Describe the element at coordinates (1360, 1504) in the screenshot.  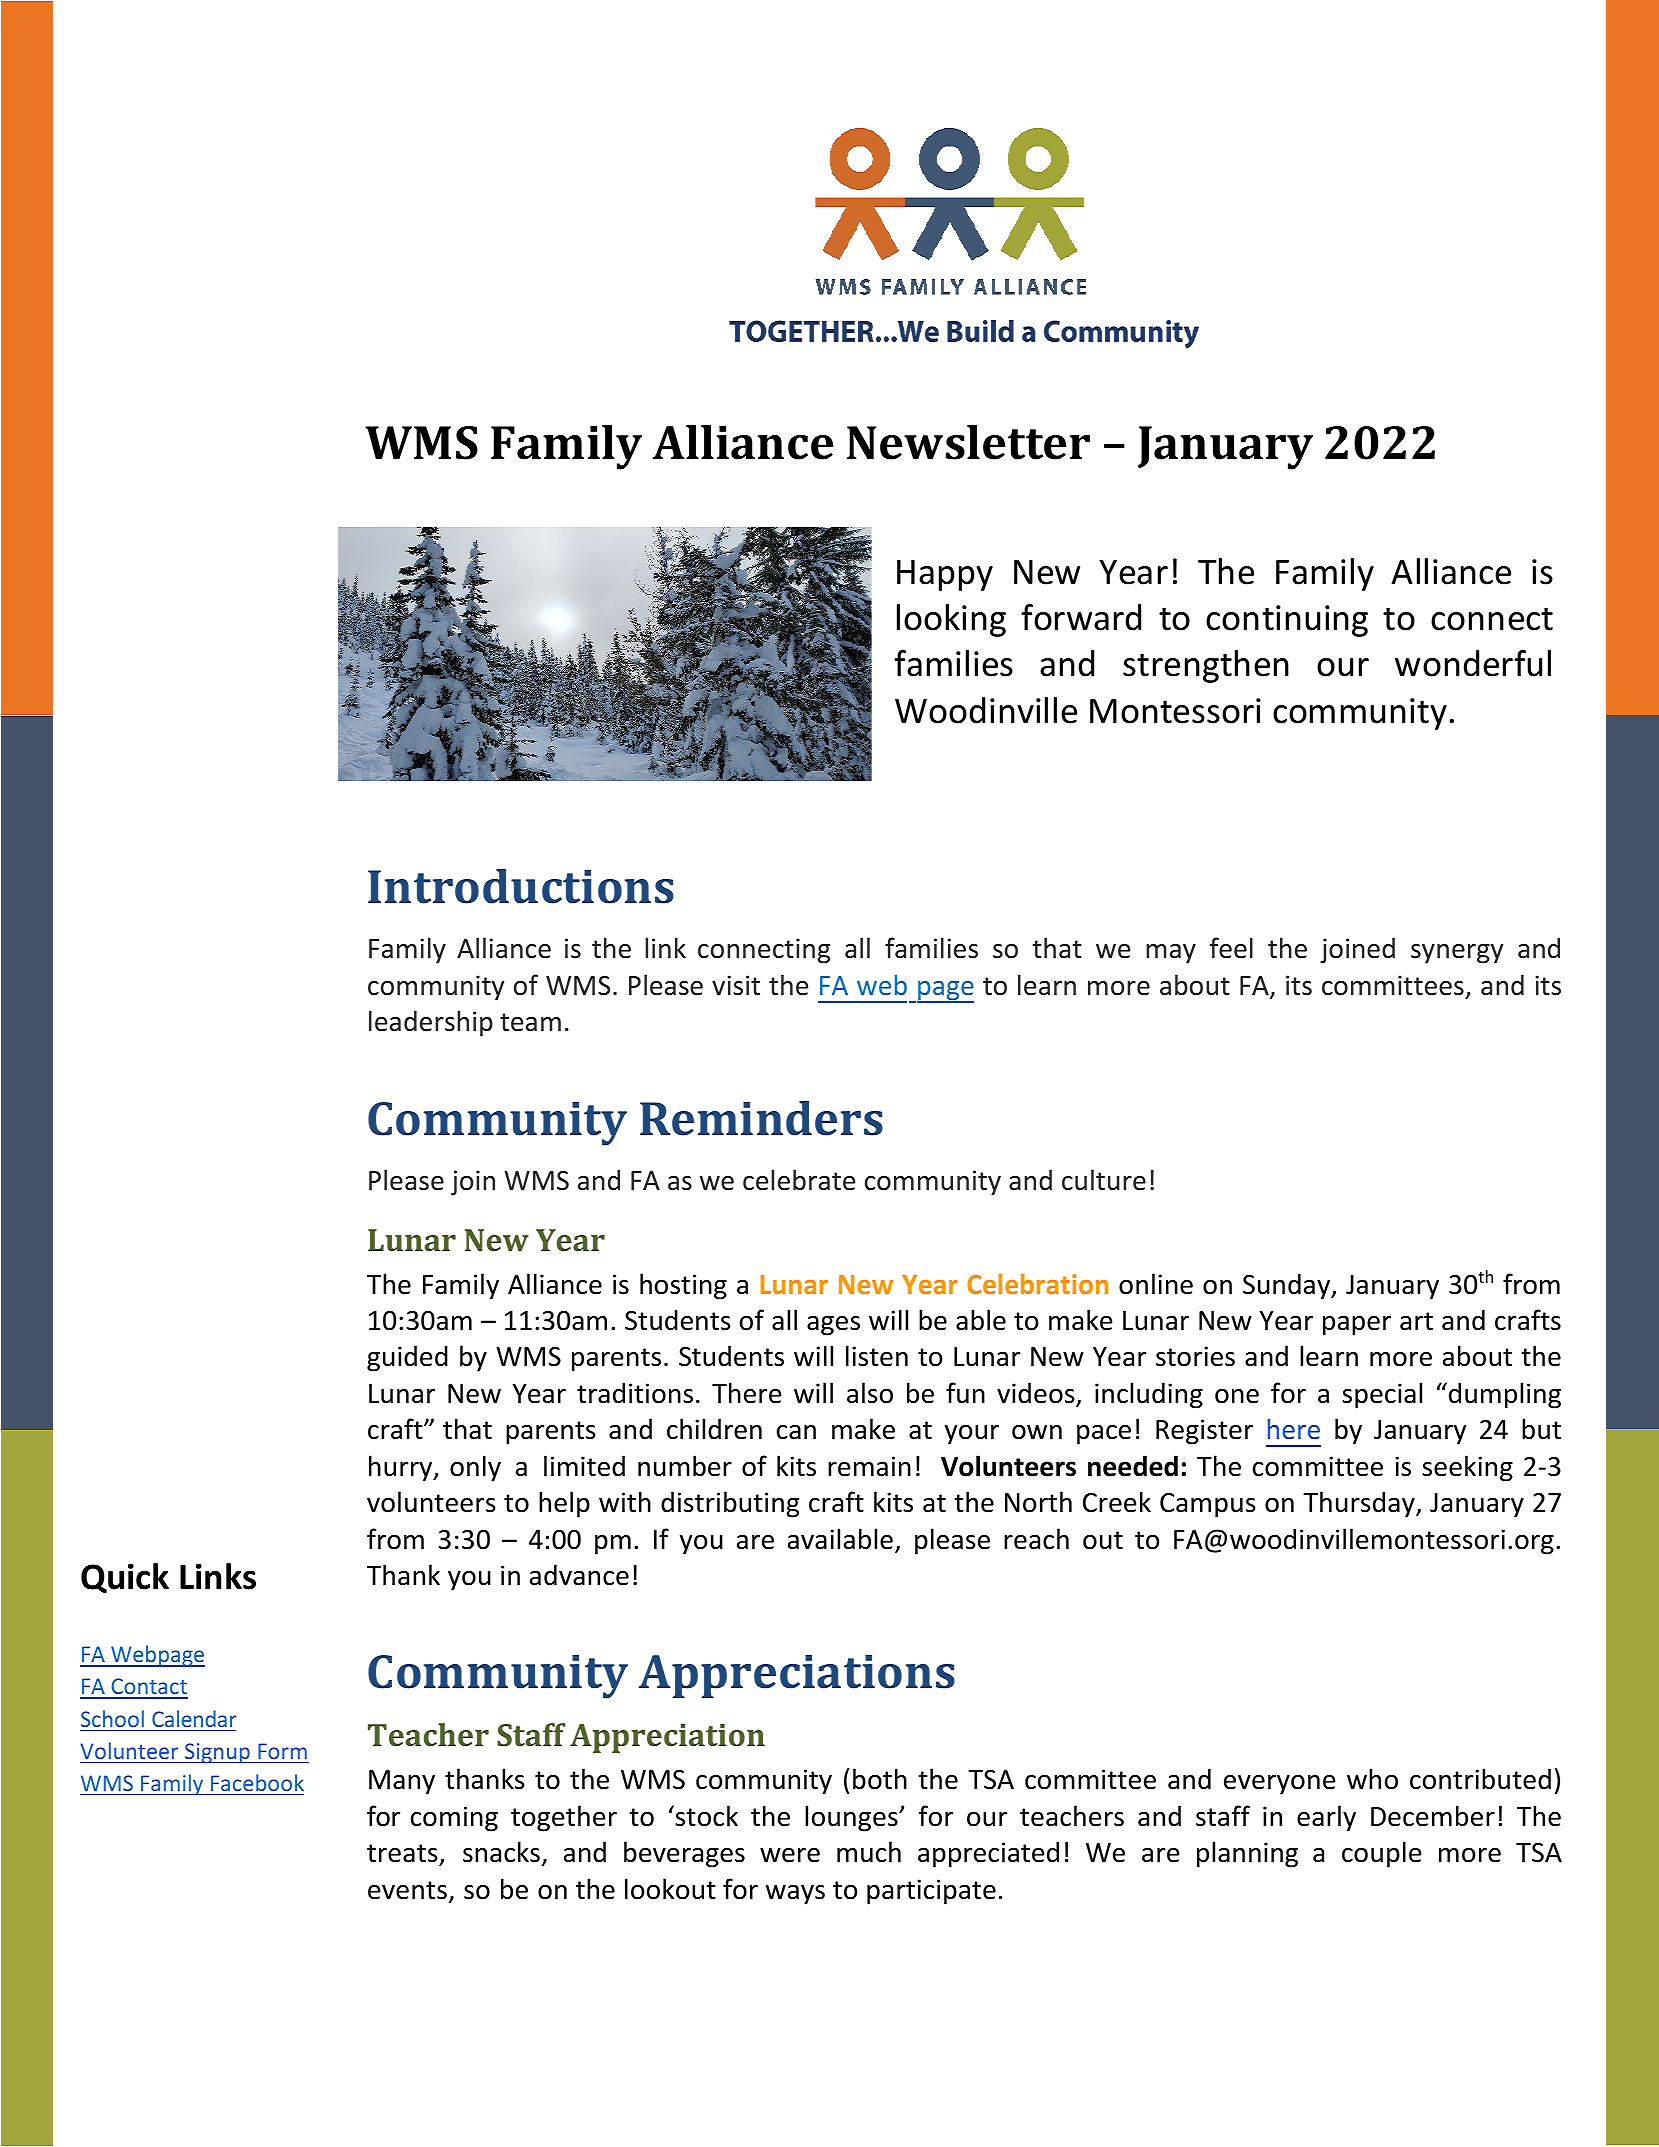
I see `Thursday` at that location.
